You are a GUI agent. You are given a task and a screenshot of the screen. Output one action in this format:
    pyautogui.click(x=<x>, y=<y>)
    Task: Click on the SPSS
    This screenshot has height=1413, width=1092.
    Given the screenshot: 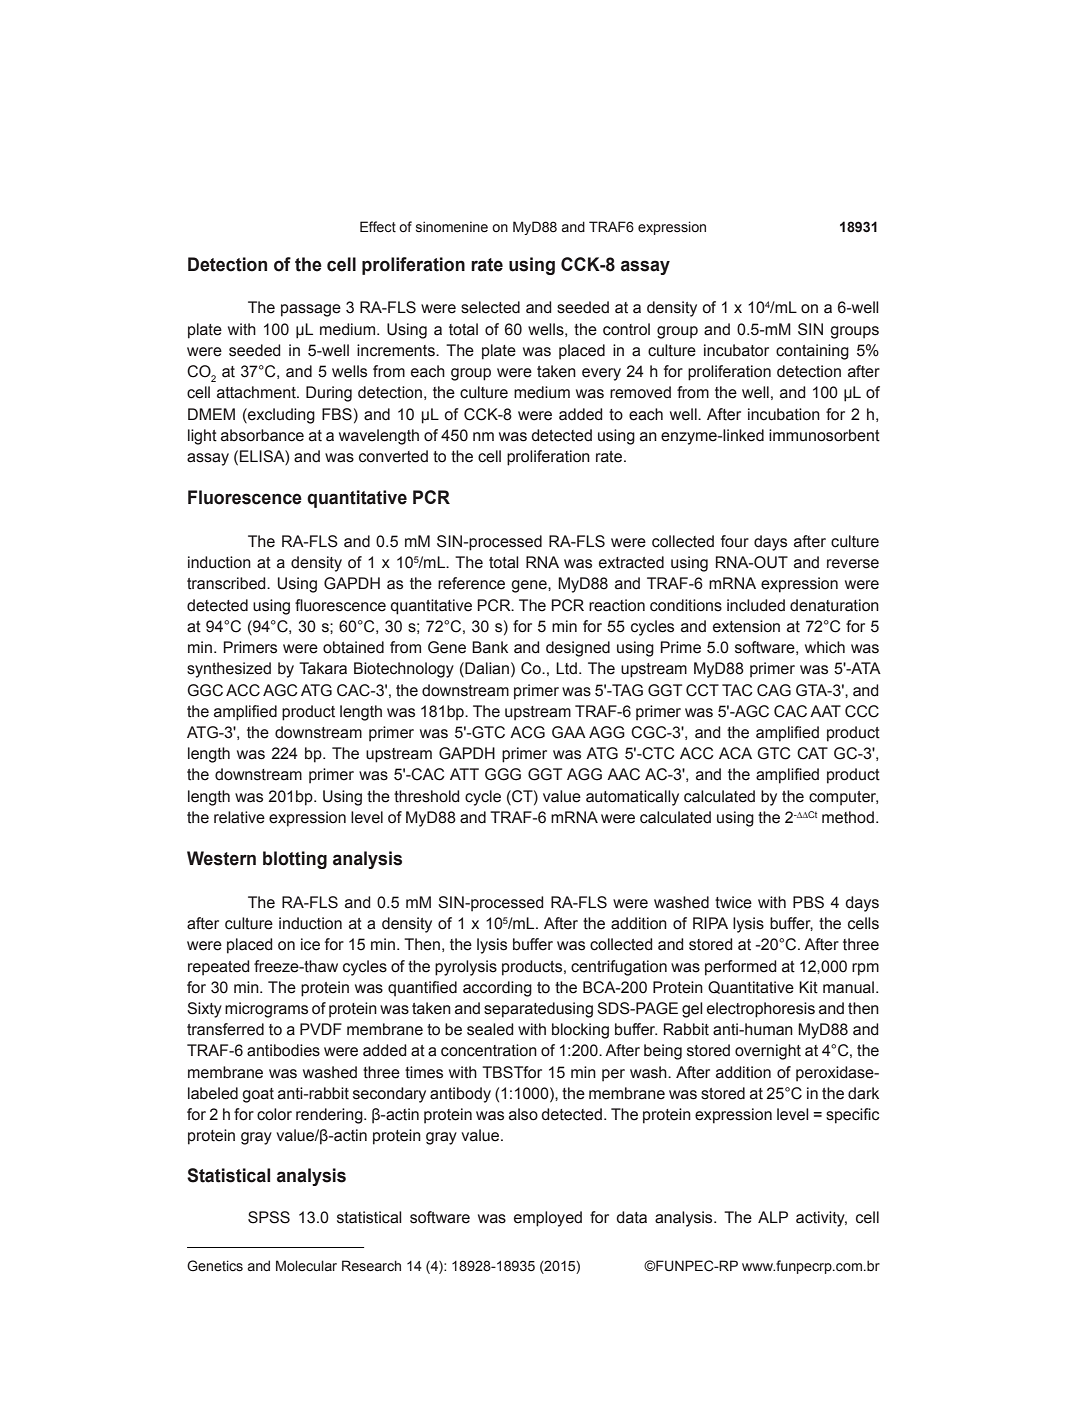 What is the action you would take?
    pyautogui.click(x=269, y=1217)
